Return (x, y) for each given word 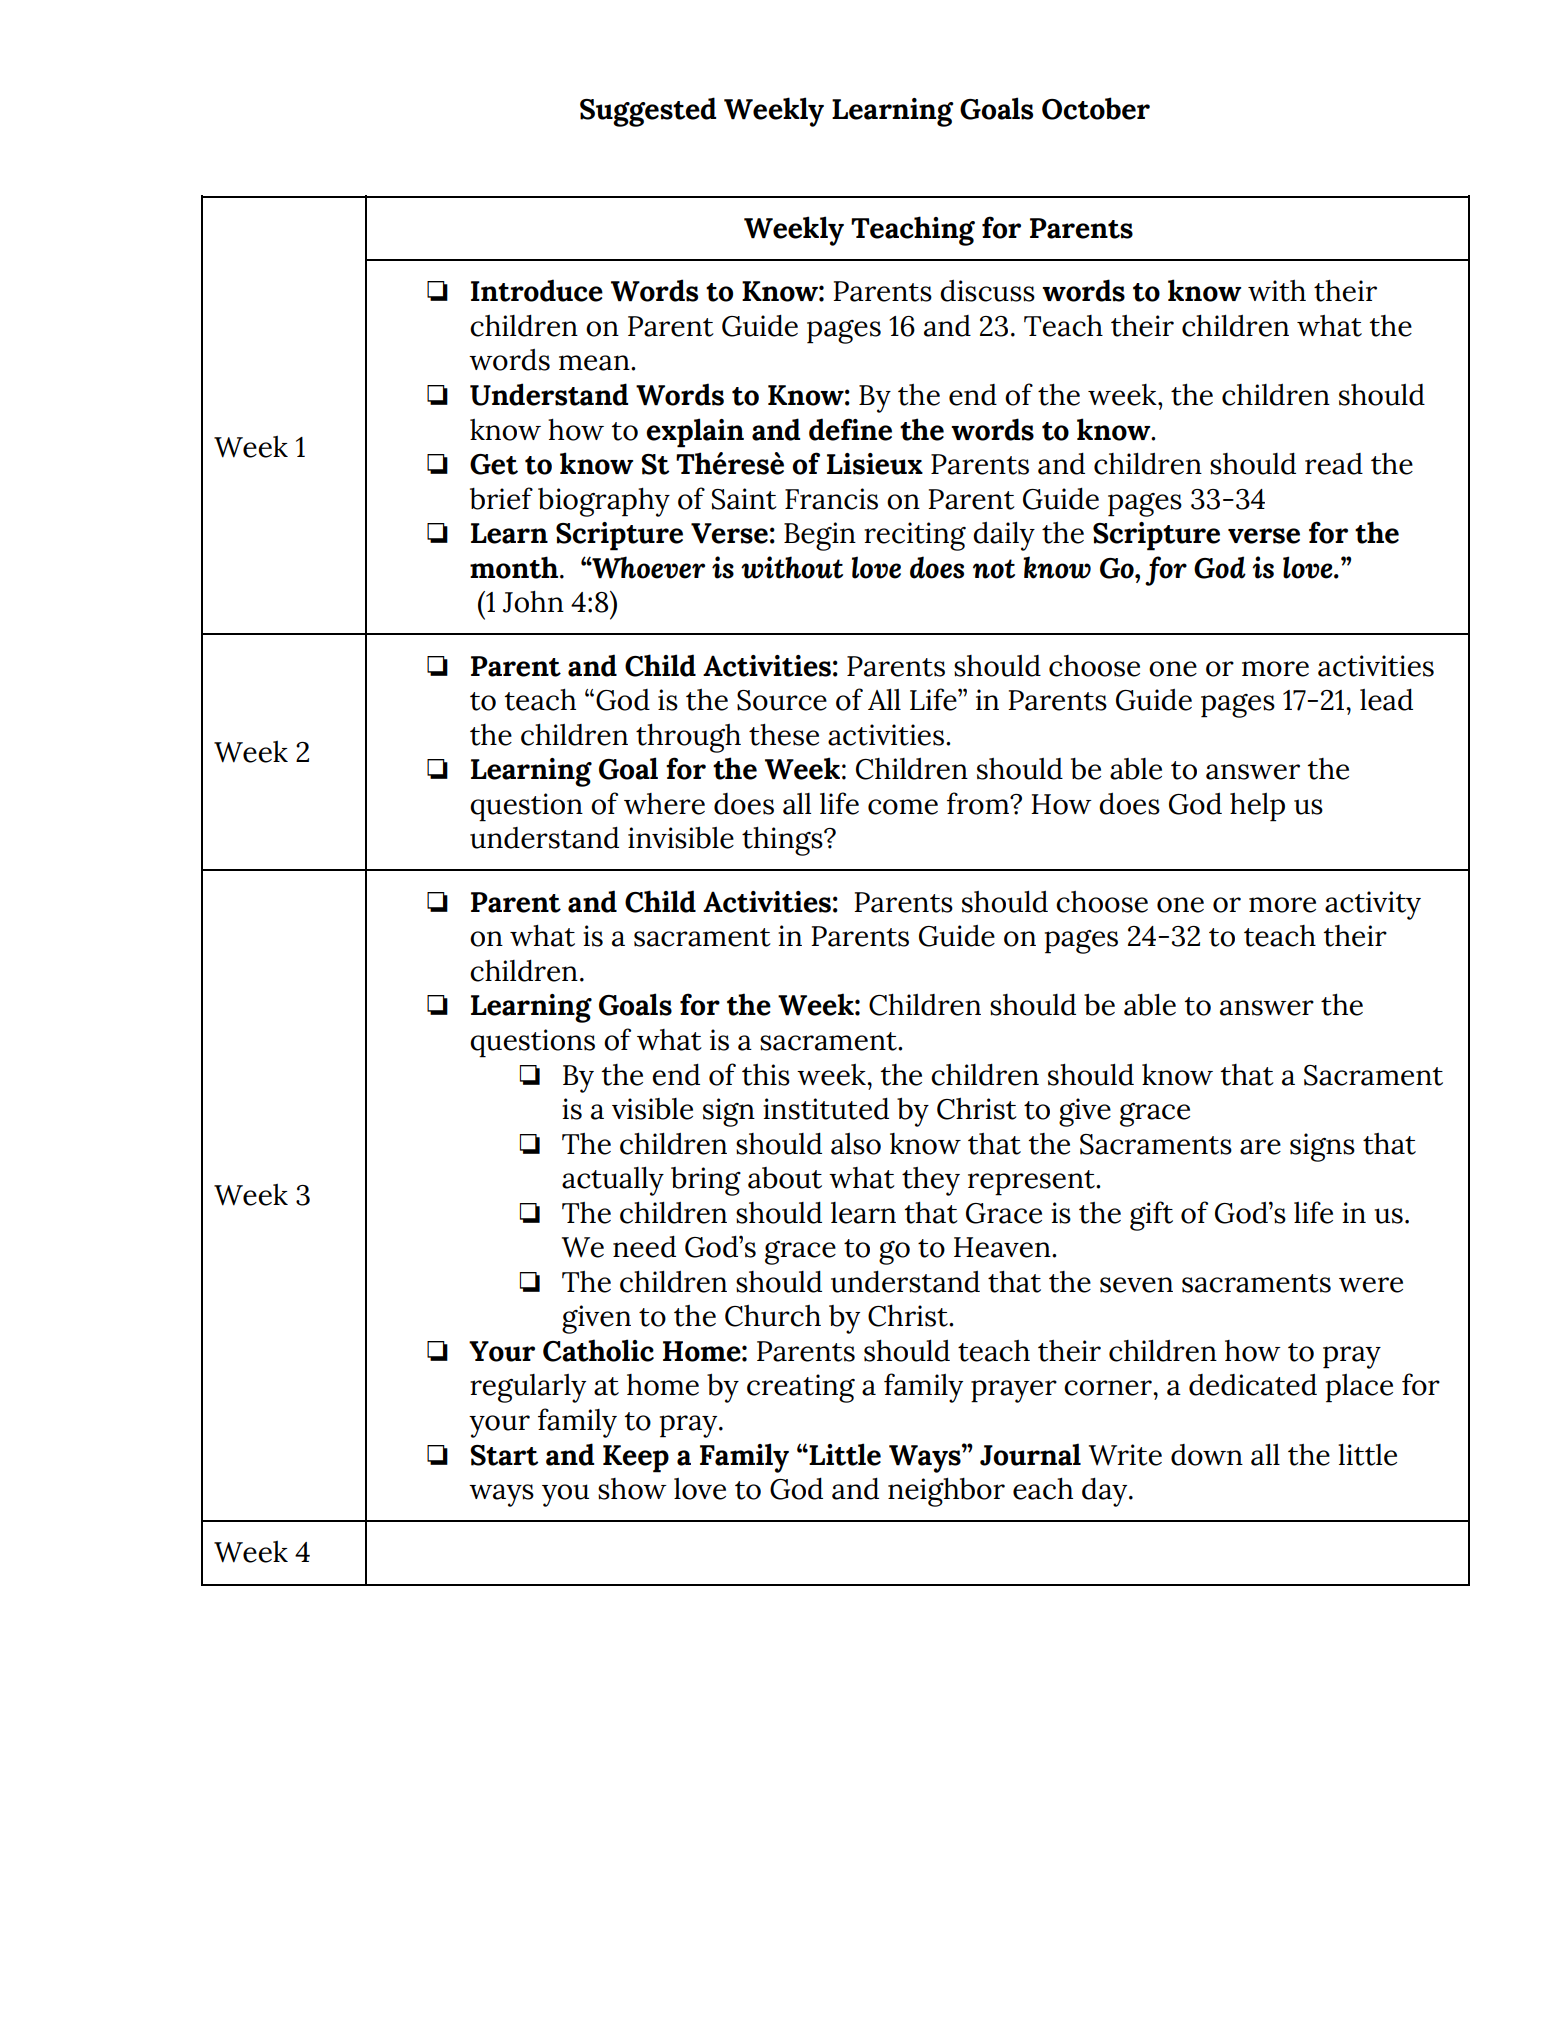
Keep (636, 1459)
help (1257, 807)
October (1096, 108)
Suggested (648, 112)
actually (613, 1181)
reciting (915, 536)
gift (1151, 1216)
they (931, 1181)
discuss (987, 291)
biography (604, 502)
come (903, 807)
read (1334, 464)
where (664, 804)
